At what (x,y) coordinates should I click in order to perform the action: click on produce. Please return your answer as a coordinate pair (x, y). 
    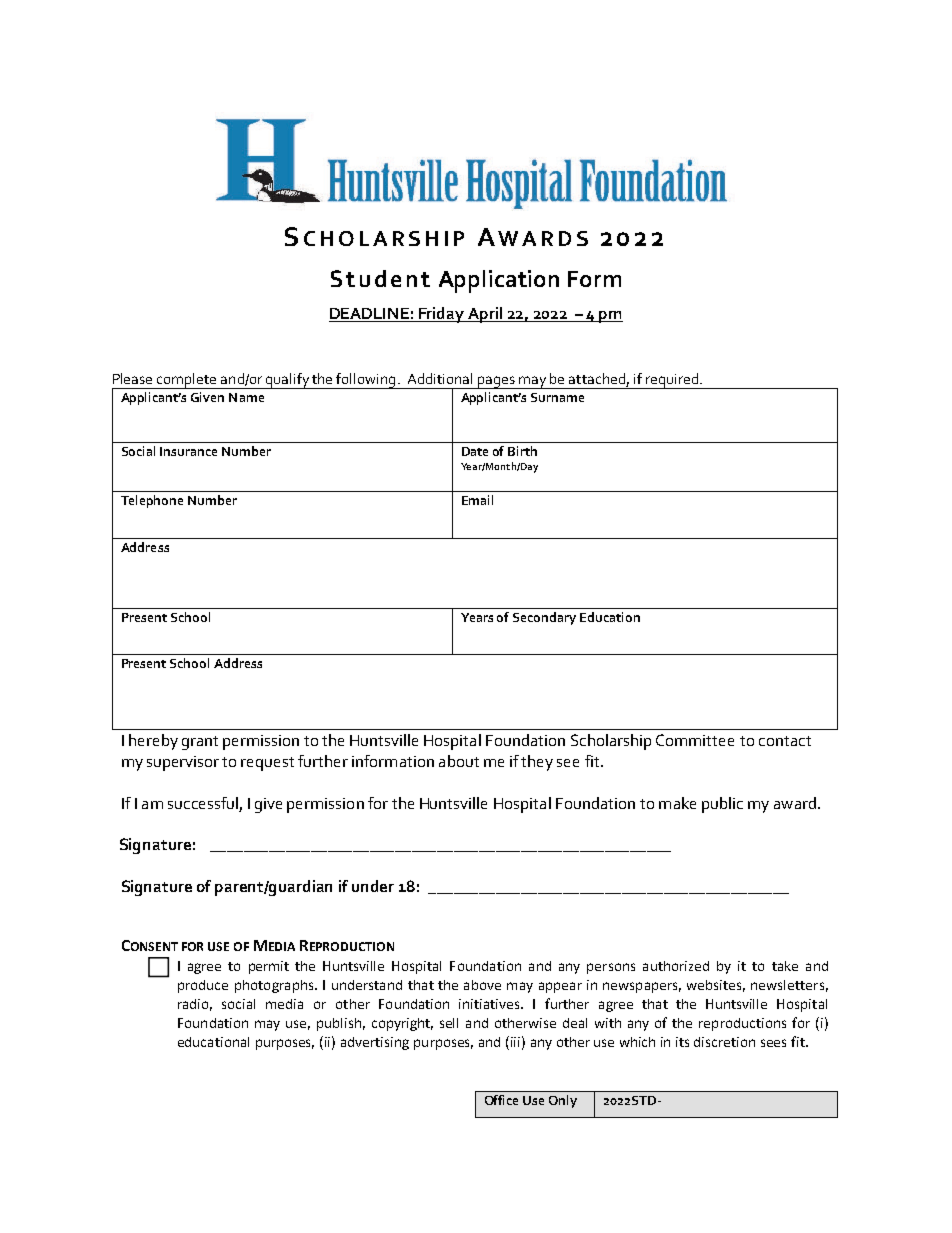
    Looking at the image, I should click on (203, 986).
